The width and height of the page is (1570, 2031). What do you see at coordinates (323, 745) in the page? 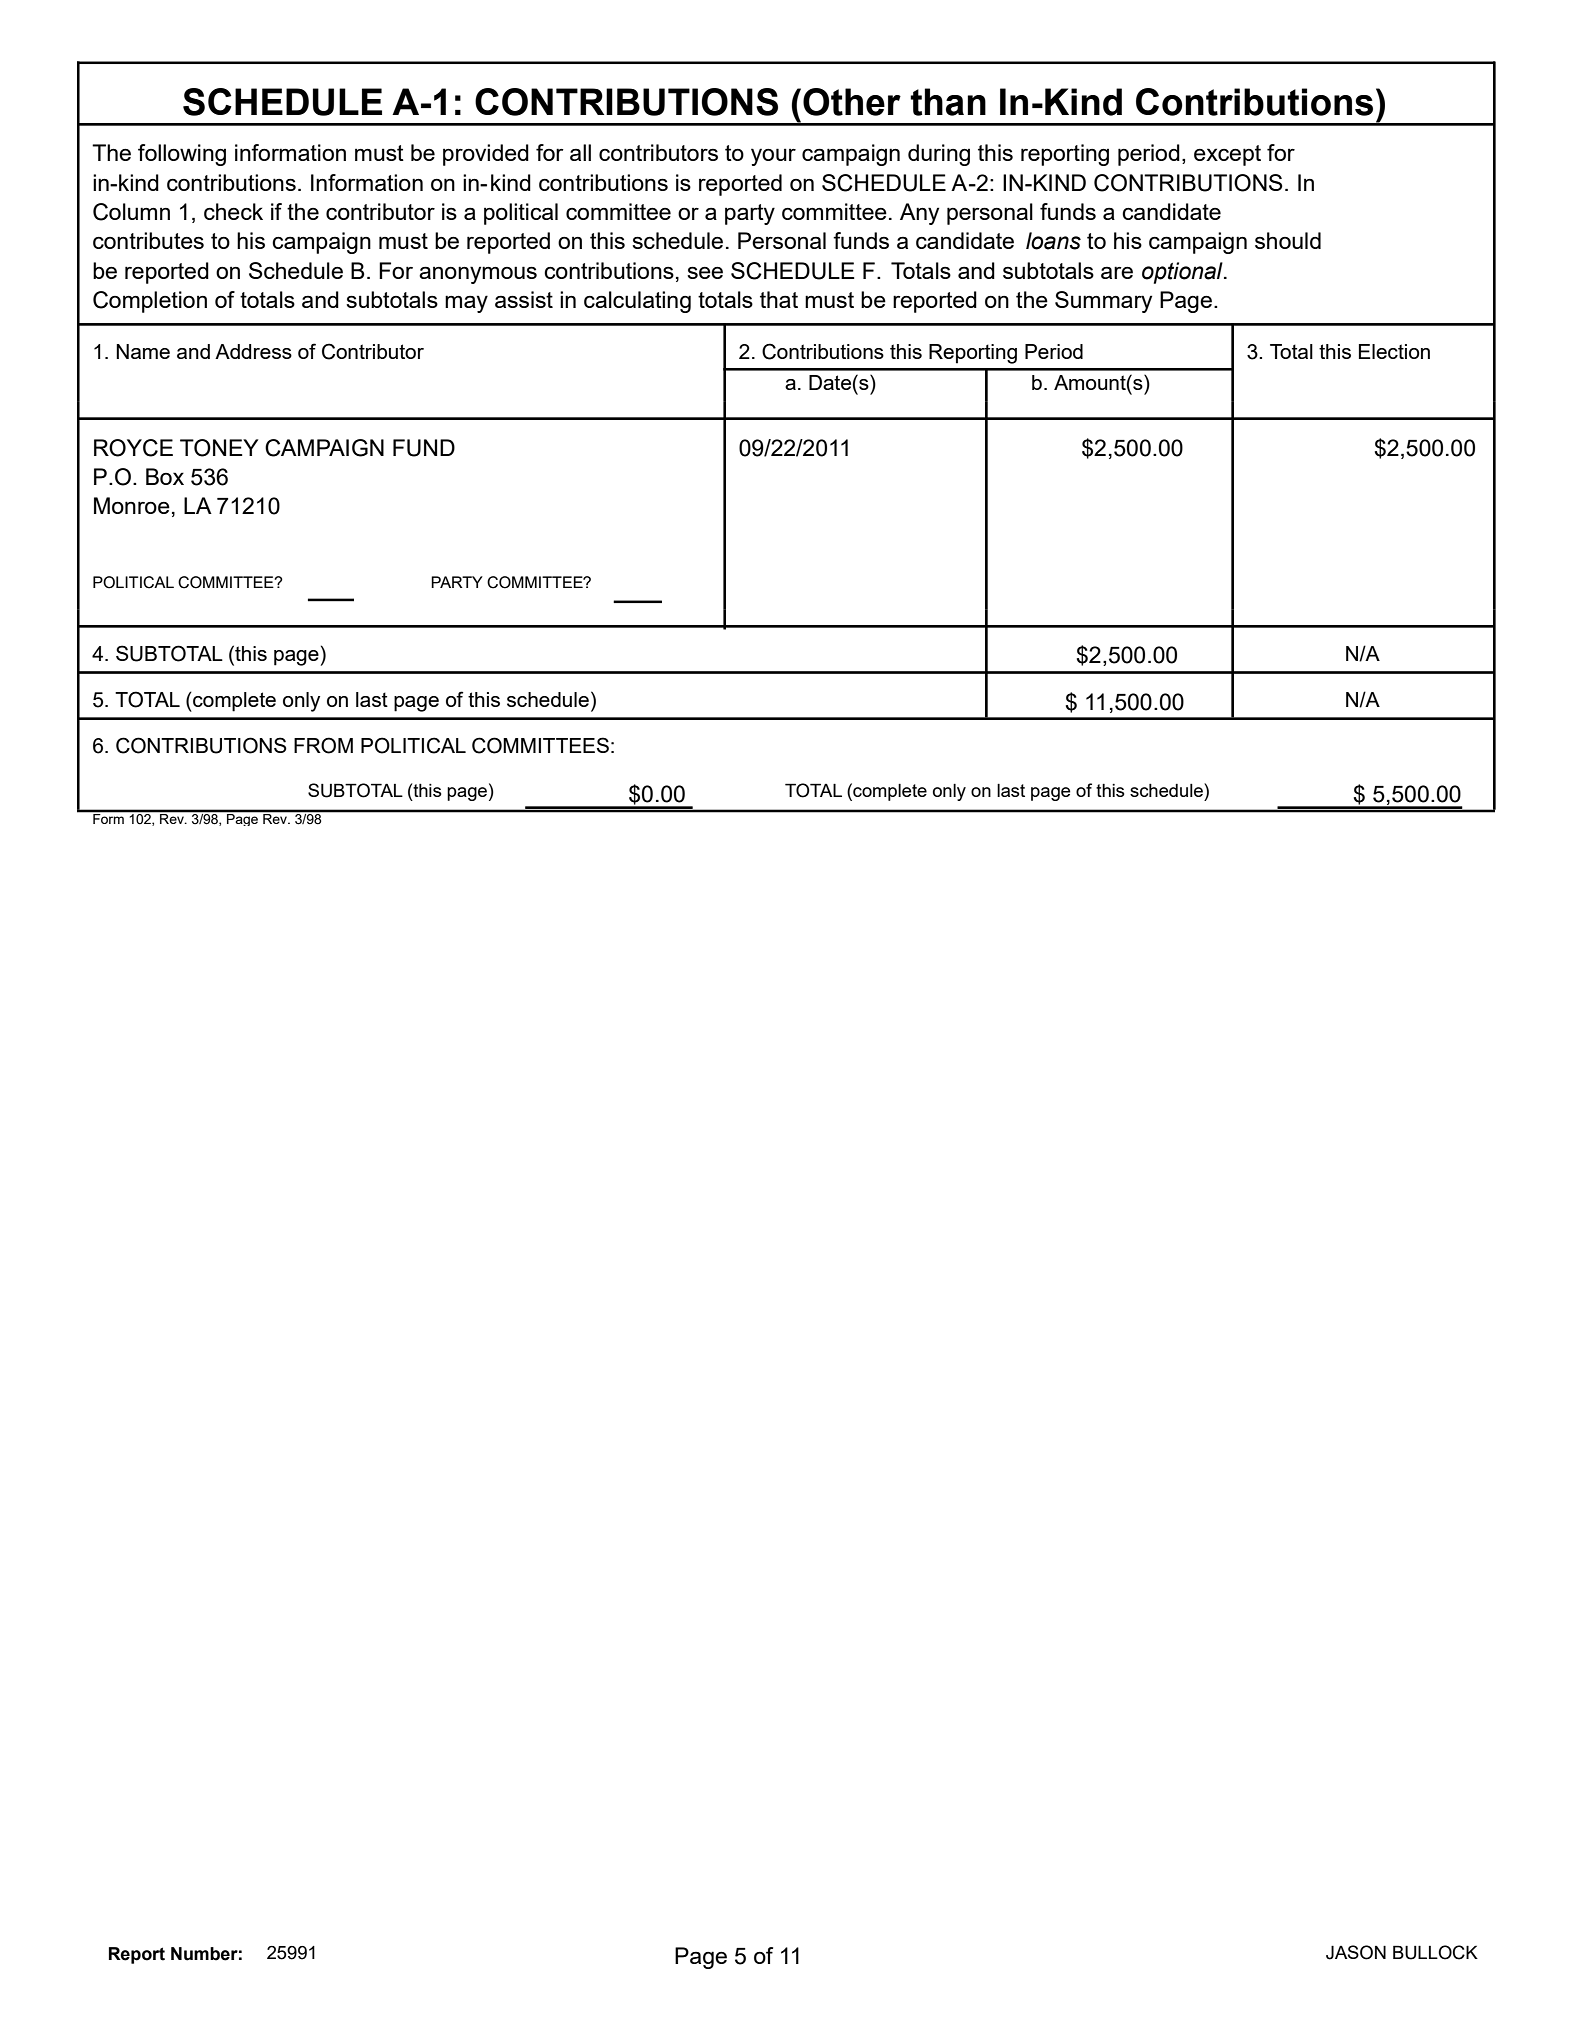
I see `FROM` at bounding box center [323, 745].
